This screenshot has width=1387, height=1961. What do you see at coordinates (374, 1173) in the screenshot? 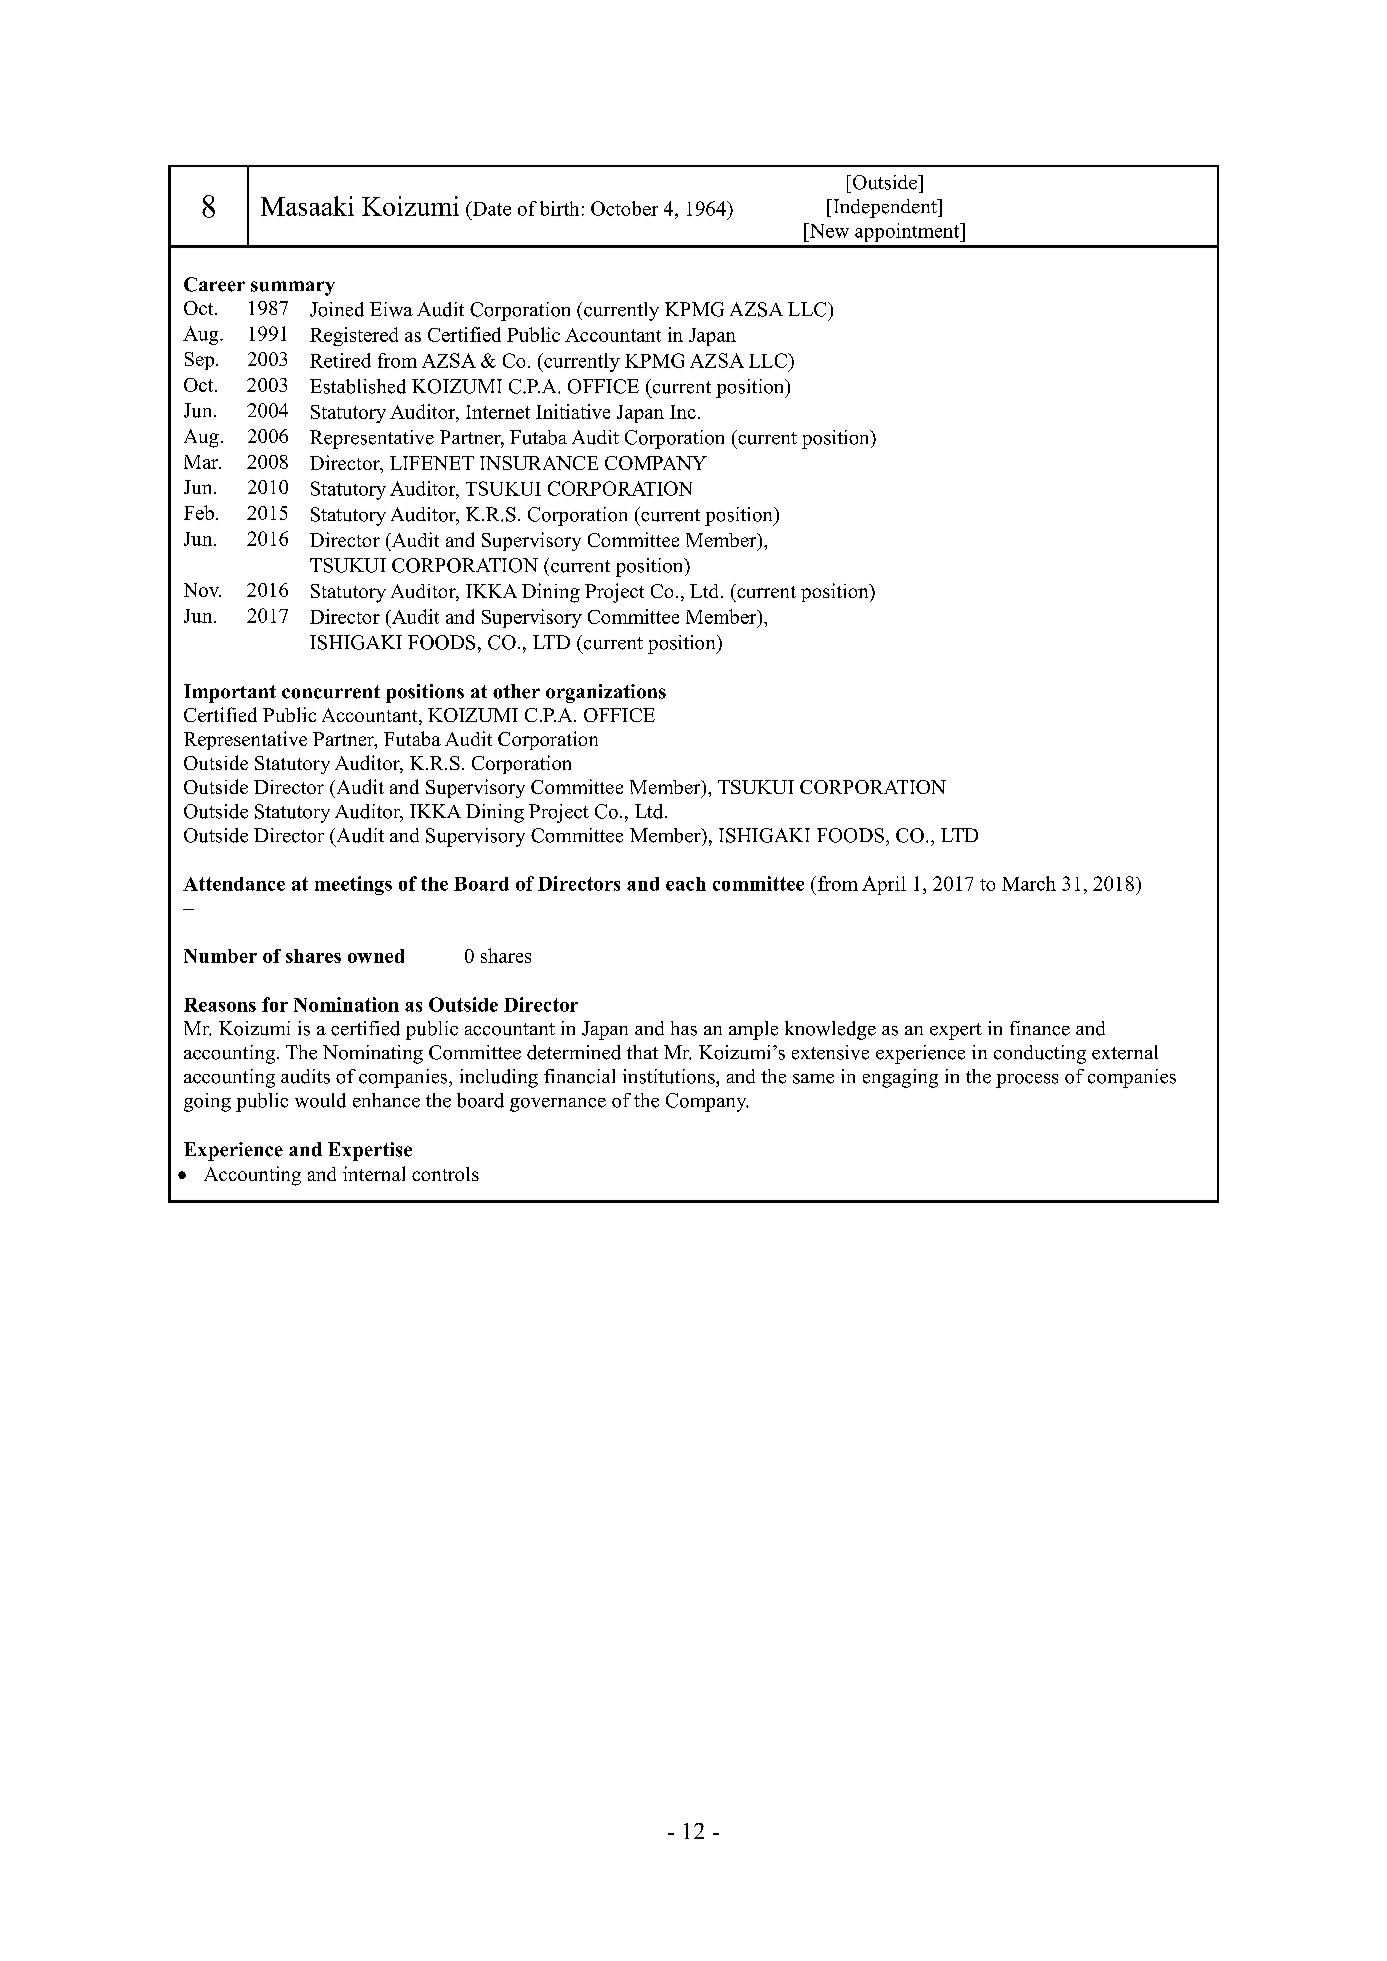
I see `internal` at bounding box center [374, 1173].
